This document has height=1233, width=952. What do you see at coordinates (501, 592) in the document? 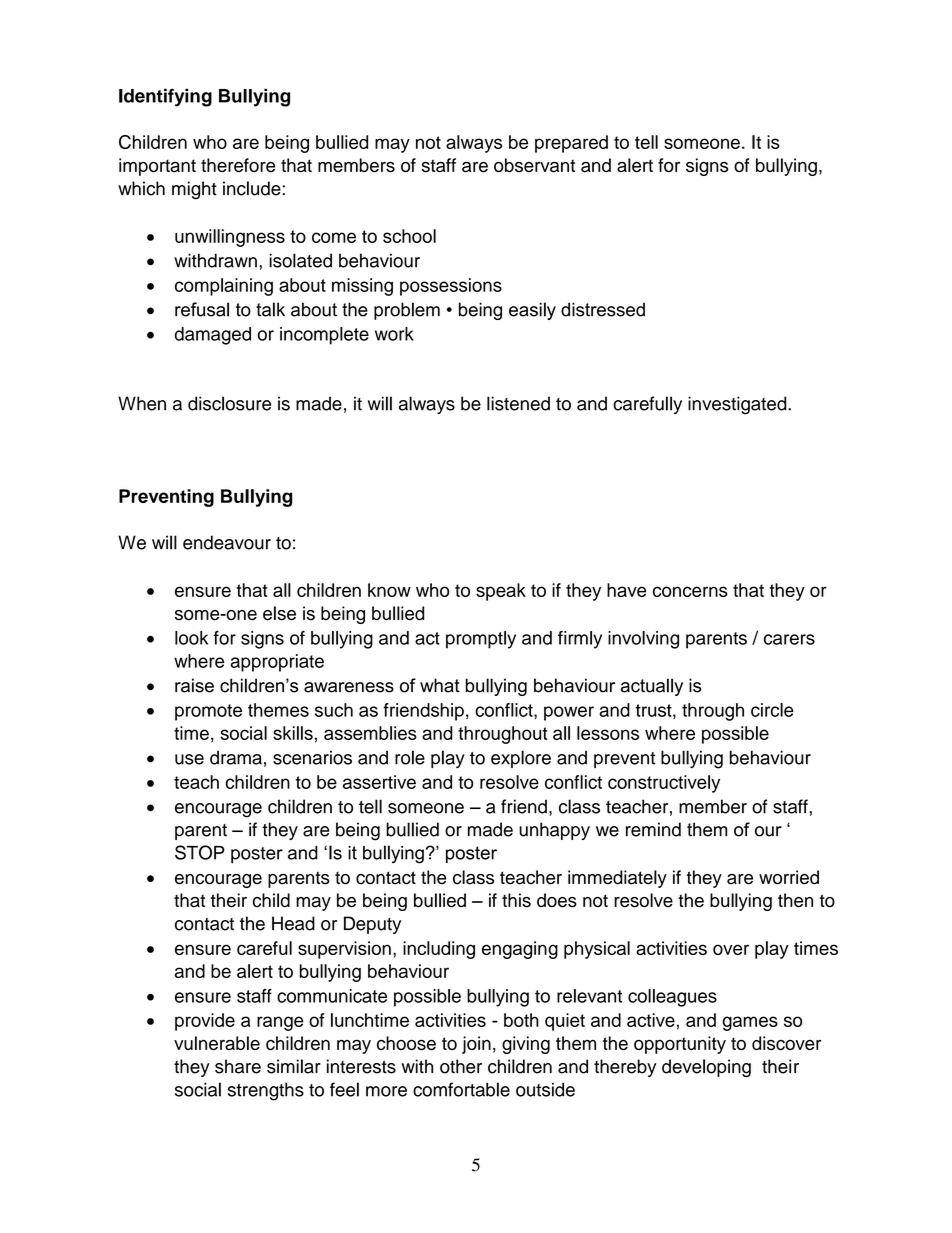
I see `speak` at bounding box center [501, 592].
